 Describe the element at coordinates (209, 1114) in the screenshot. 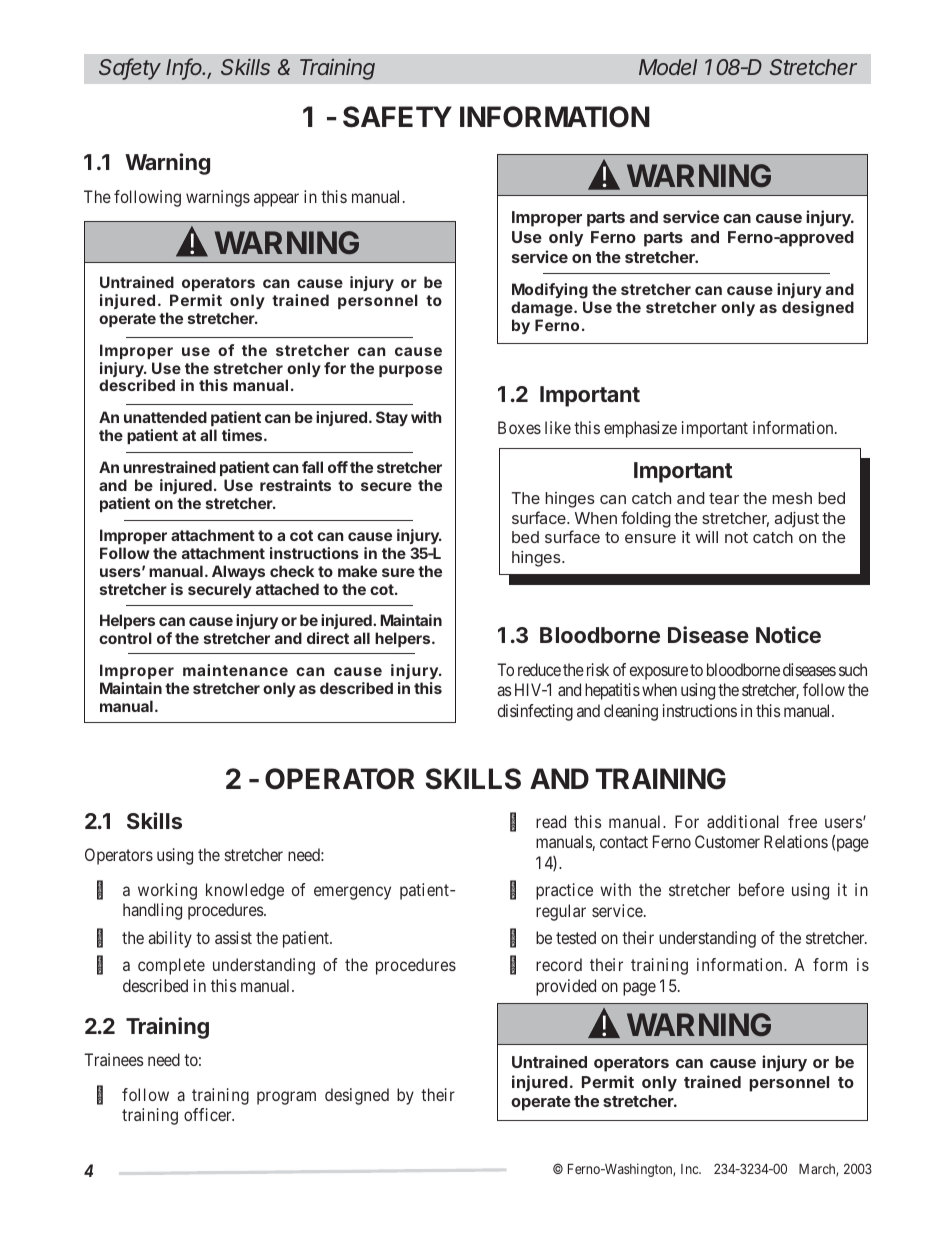

I see `officer` at that location.
